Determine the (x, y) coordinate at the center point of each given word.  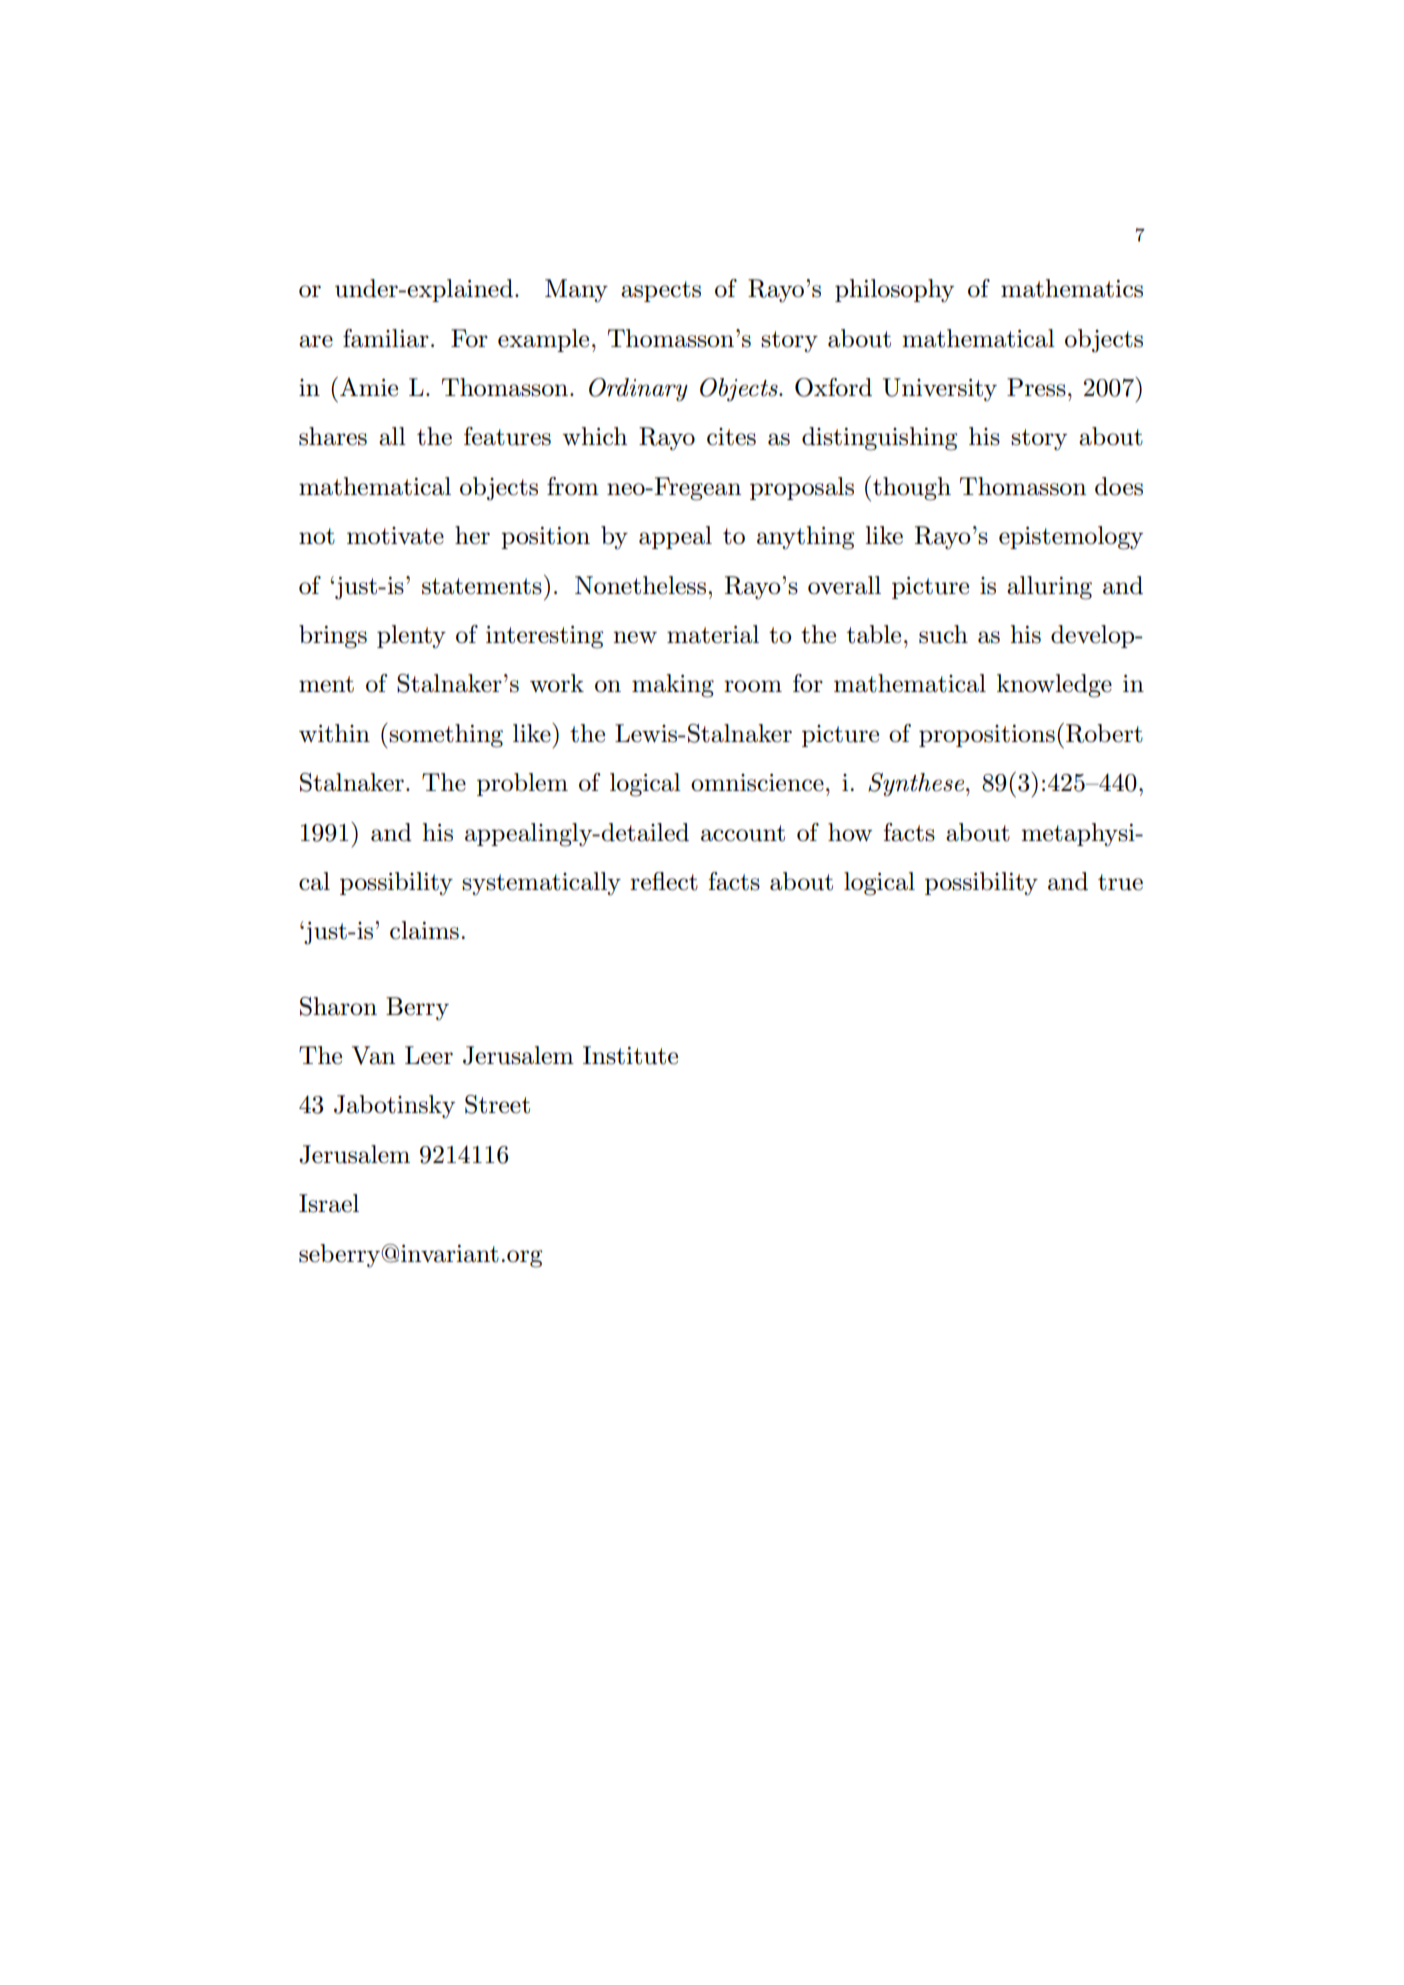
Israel (329, 1203)
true (1120, 882)
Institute (630, 1055)
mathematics (1072, 288)
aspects (661, 291)
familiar (386, 338)
